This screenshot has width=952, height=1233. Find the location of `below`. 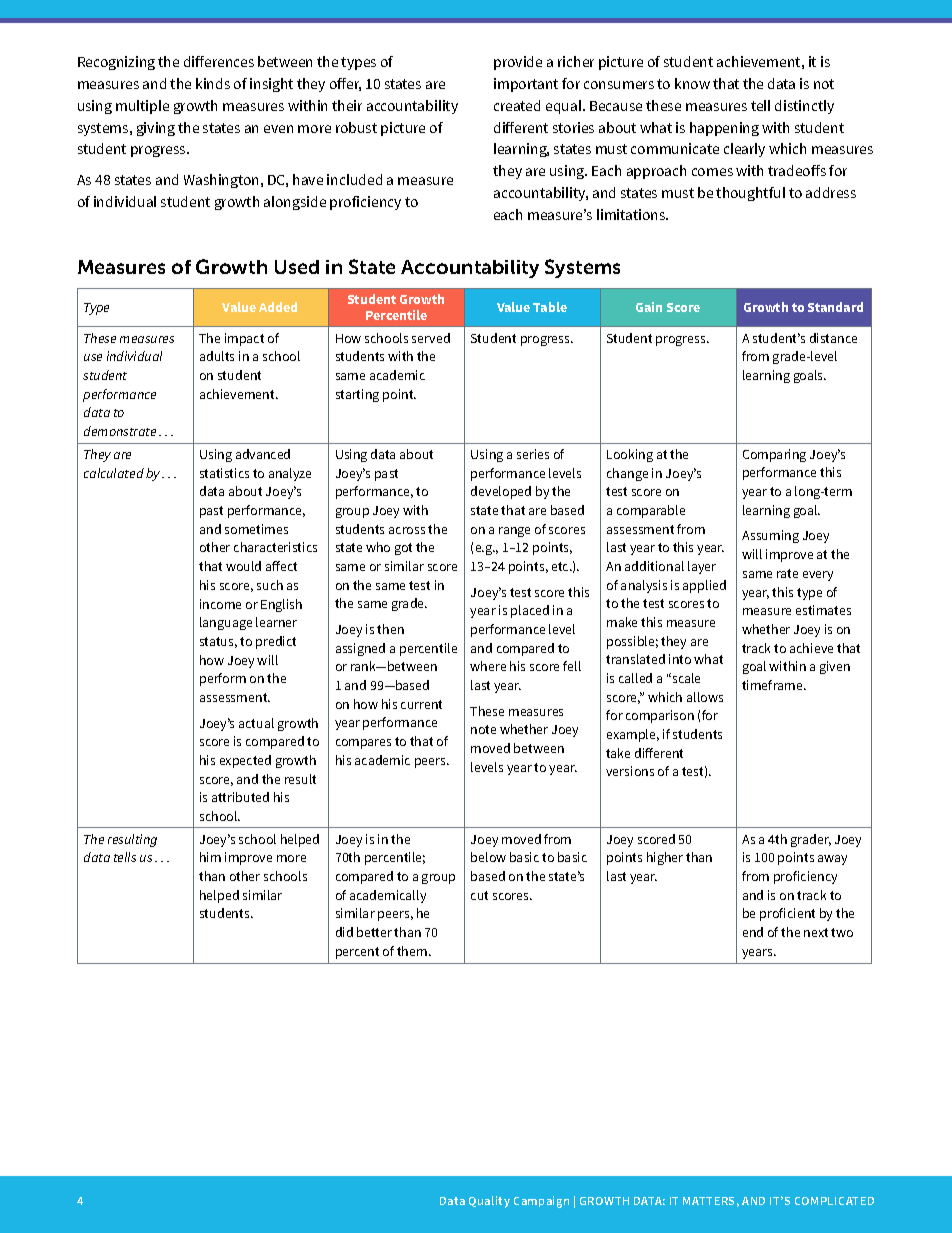

below is located at coordinates (488, 857).
